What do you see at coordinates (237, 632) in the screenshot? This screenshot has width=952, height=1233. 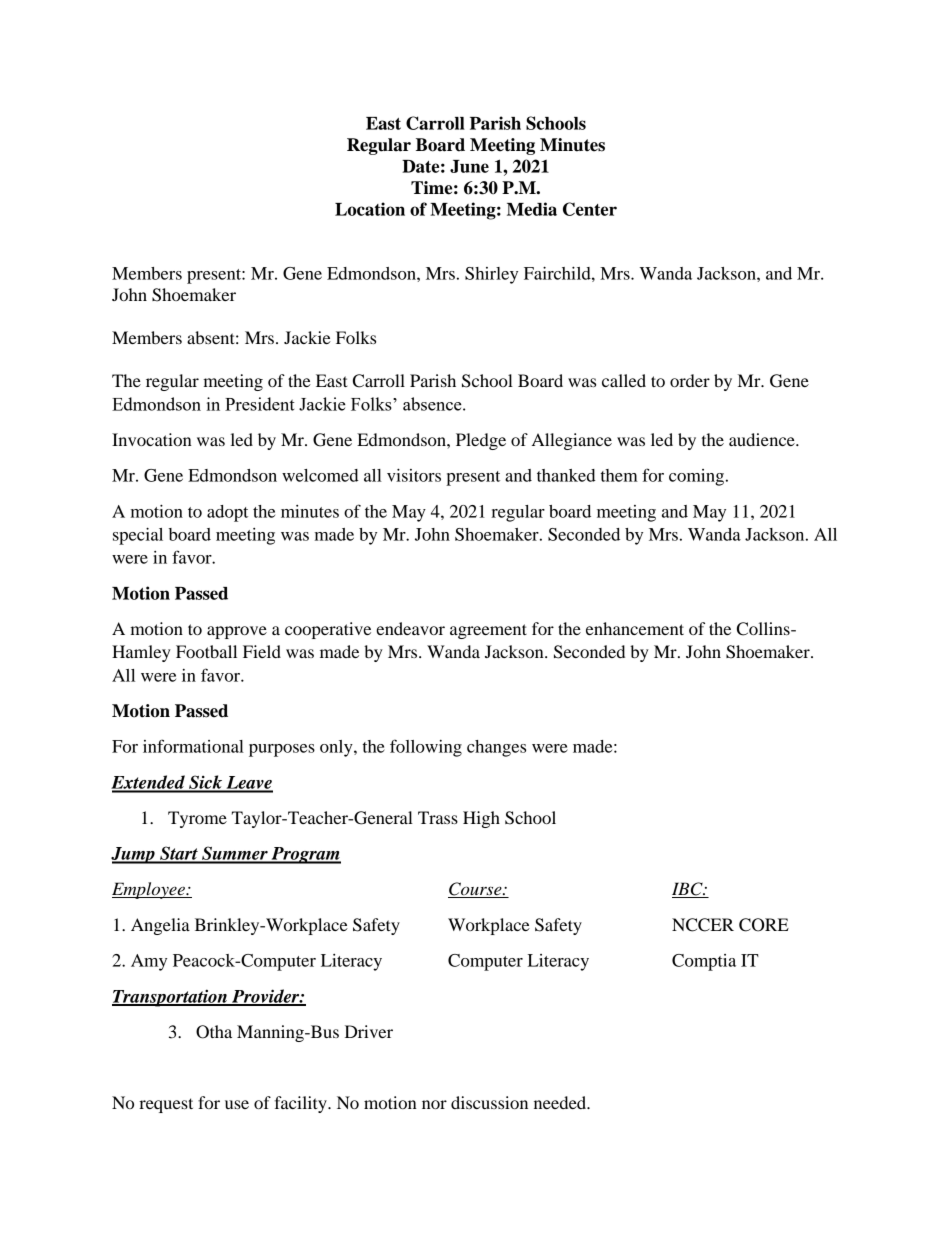 I see `approve` at bounding box center [237, 632].
